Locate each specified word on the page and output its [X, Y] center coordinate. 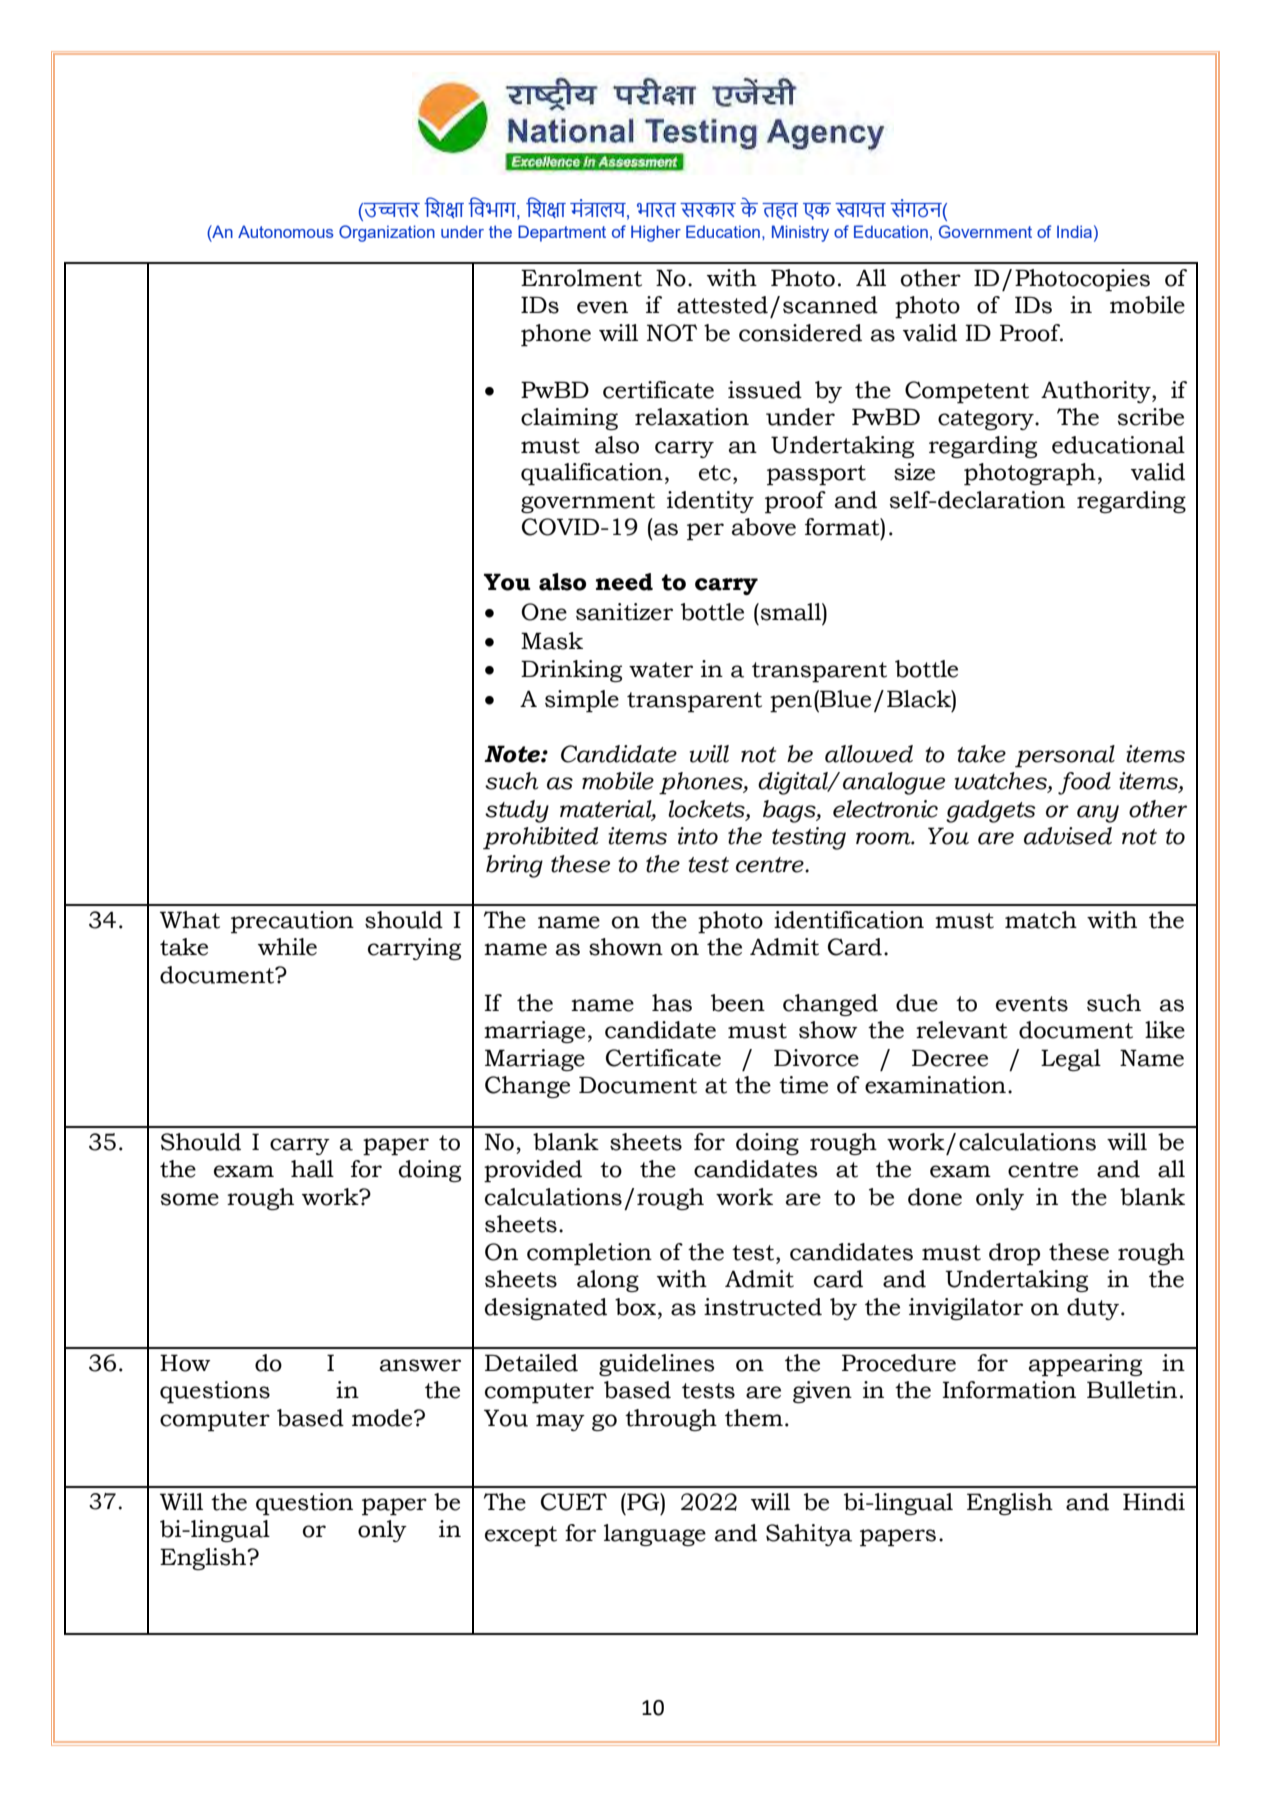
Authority [1097, 392]
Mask [552, 641]
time [803, 1085]
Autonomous [286, 231]
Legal [1071, 1060]
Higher [656, 233]
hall [312, 1169]
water [661, 670]
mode [383, 1418]
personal [1065, 756]
